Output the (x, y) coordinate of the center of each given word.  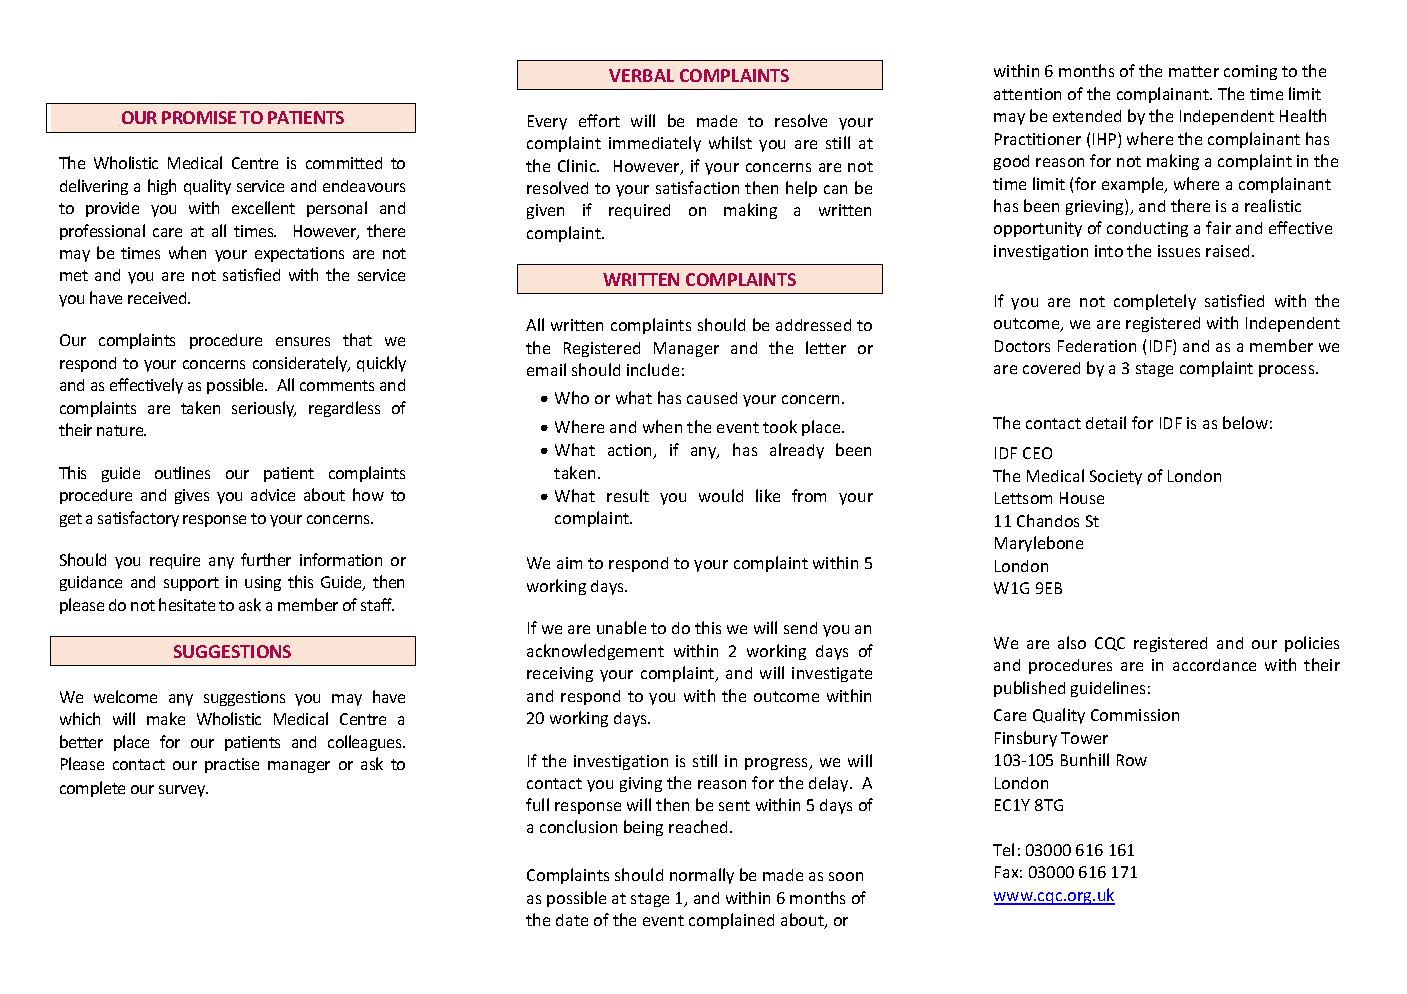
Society (1116, 477)
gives (192, 496)
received (158, 298)
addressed (813, 325)
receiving (560, 674)
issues (1179, 251)
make (166, 718)
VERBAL (641, 75)
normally (702, 876)
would (721, 495)
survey (183, 791)
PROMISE (199, 117)
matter (1194, 71)
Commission (1135, 715)
